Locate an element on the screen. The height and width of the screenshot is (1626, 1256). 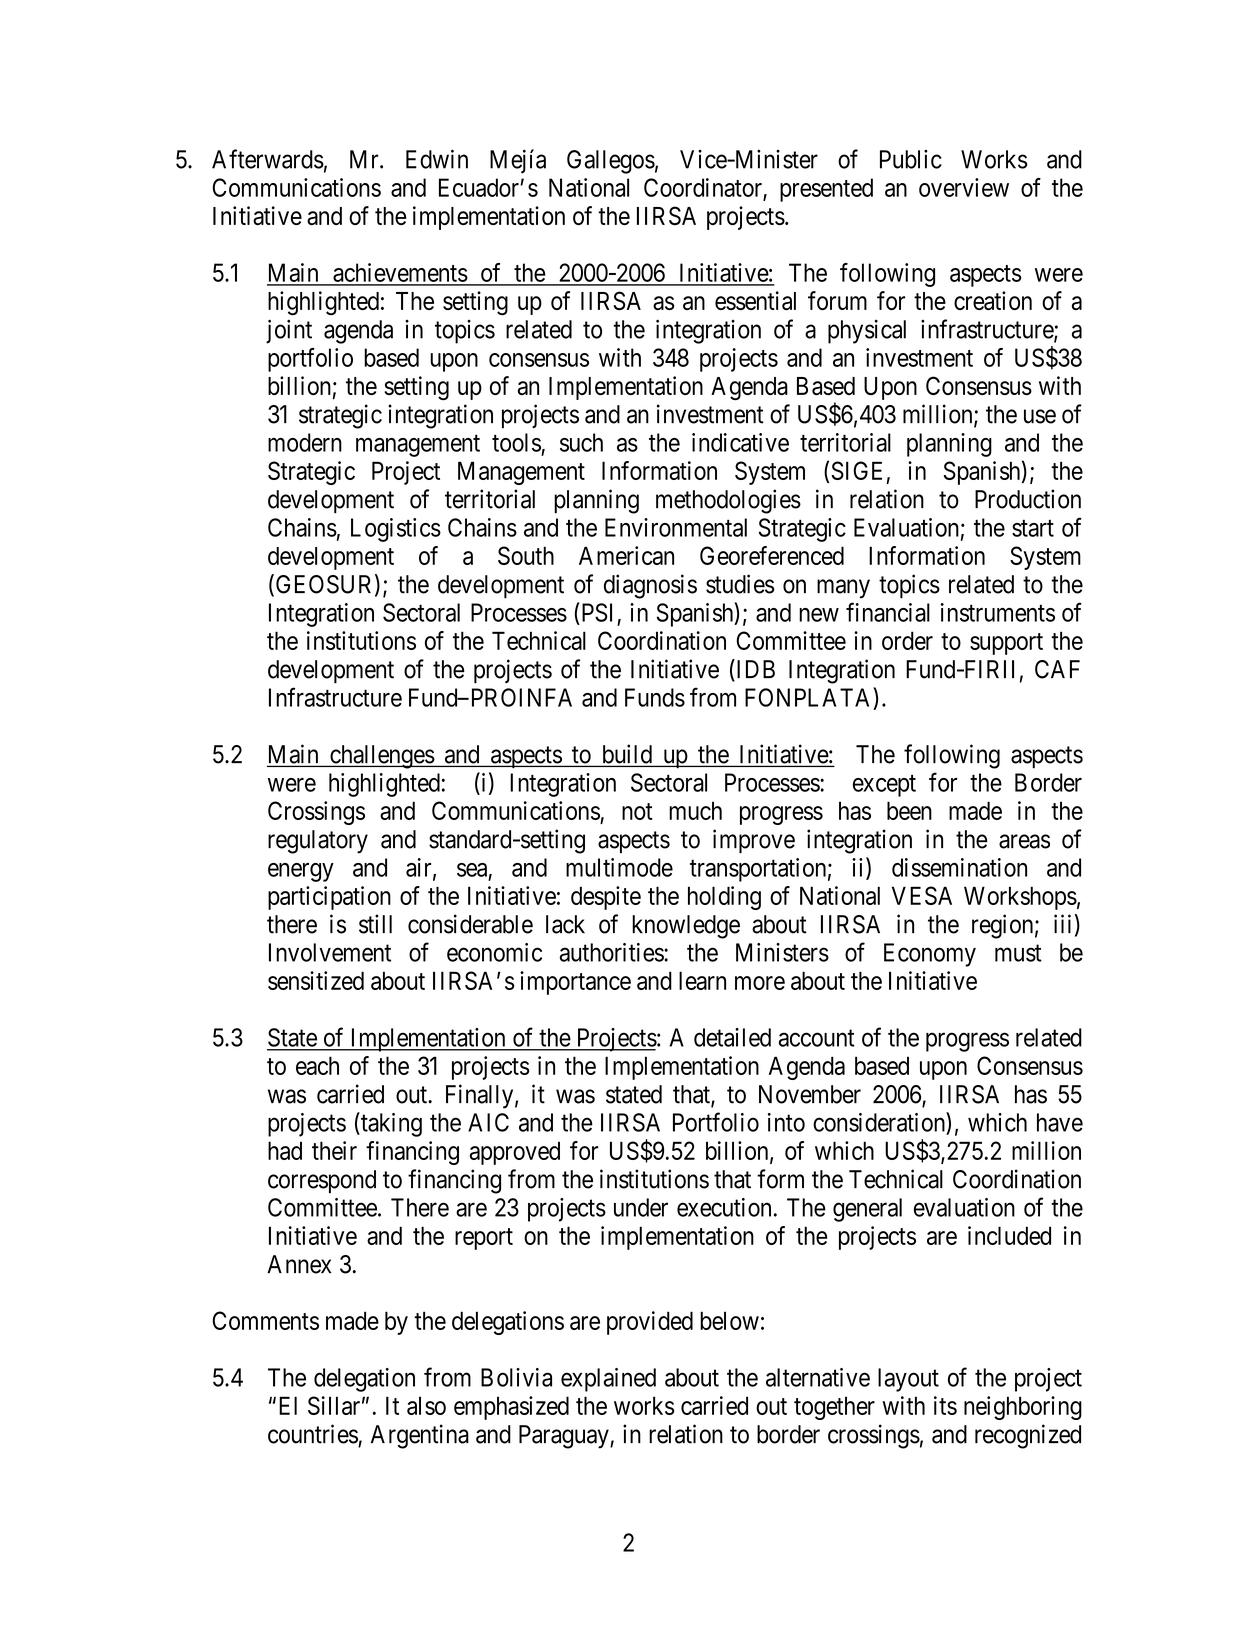
not is located at coordinates (637, 811).
